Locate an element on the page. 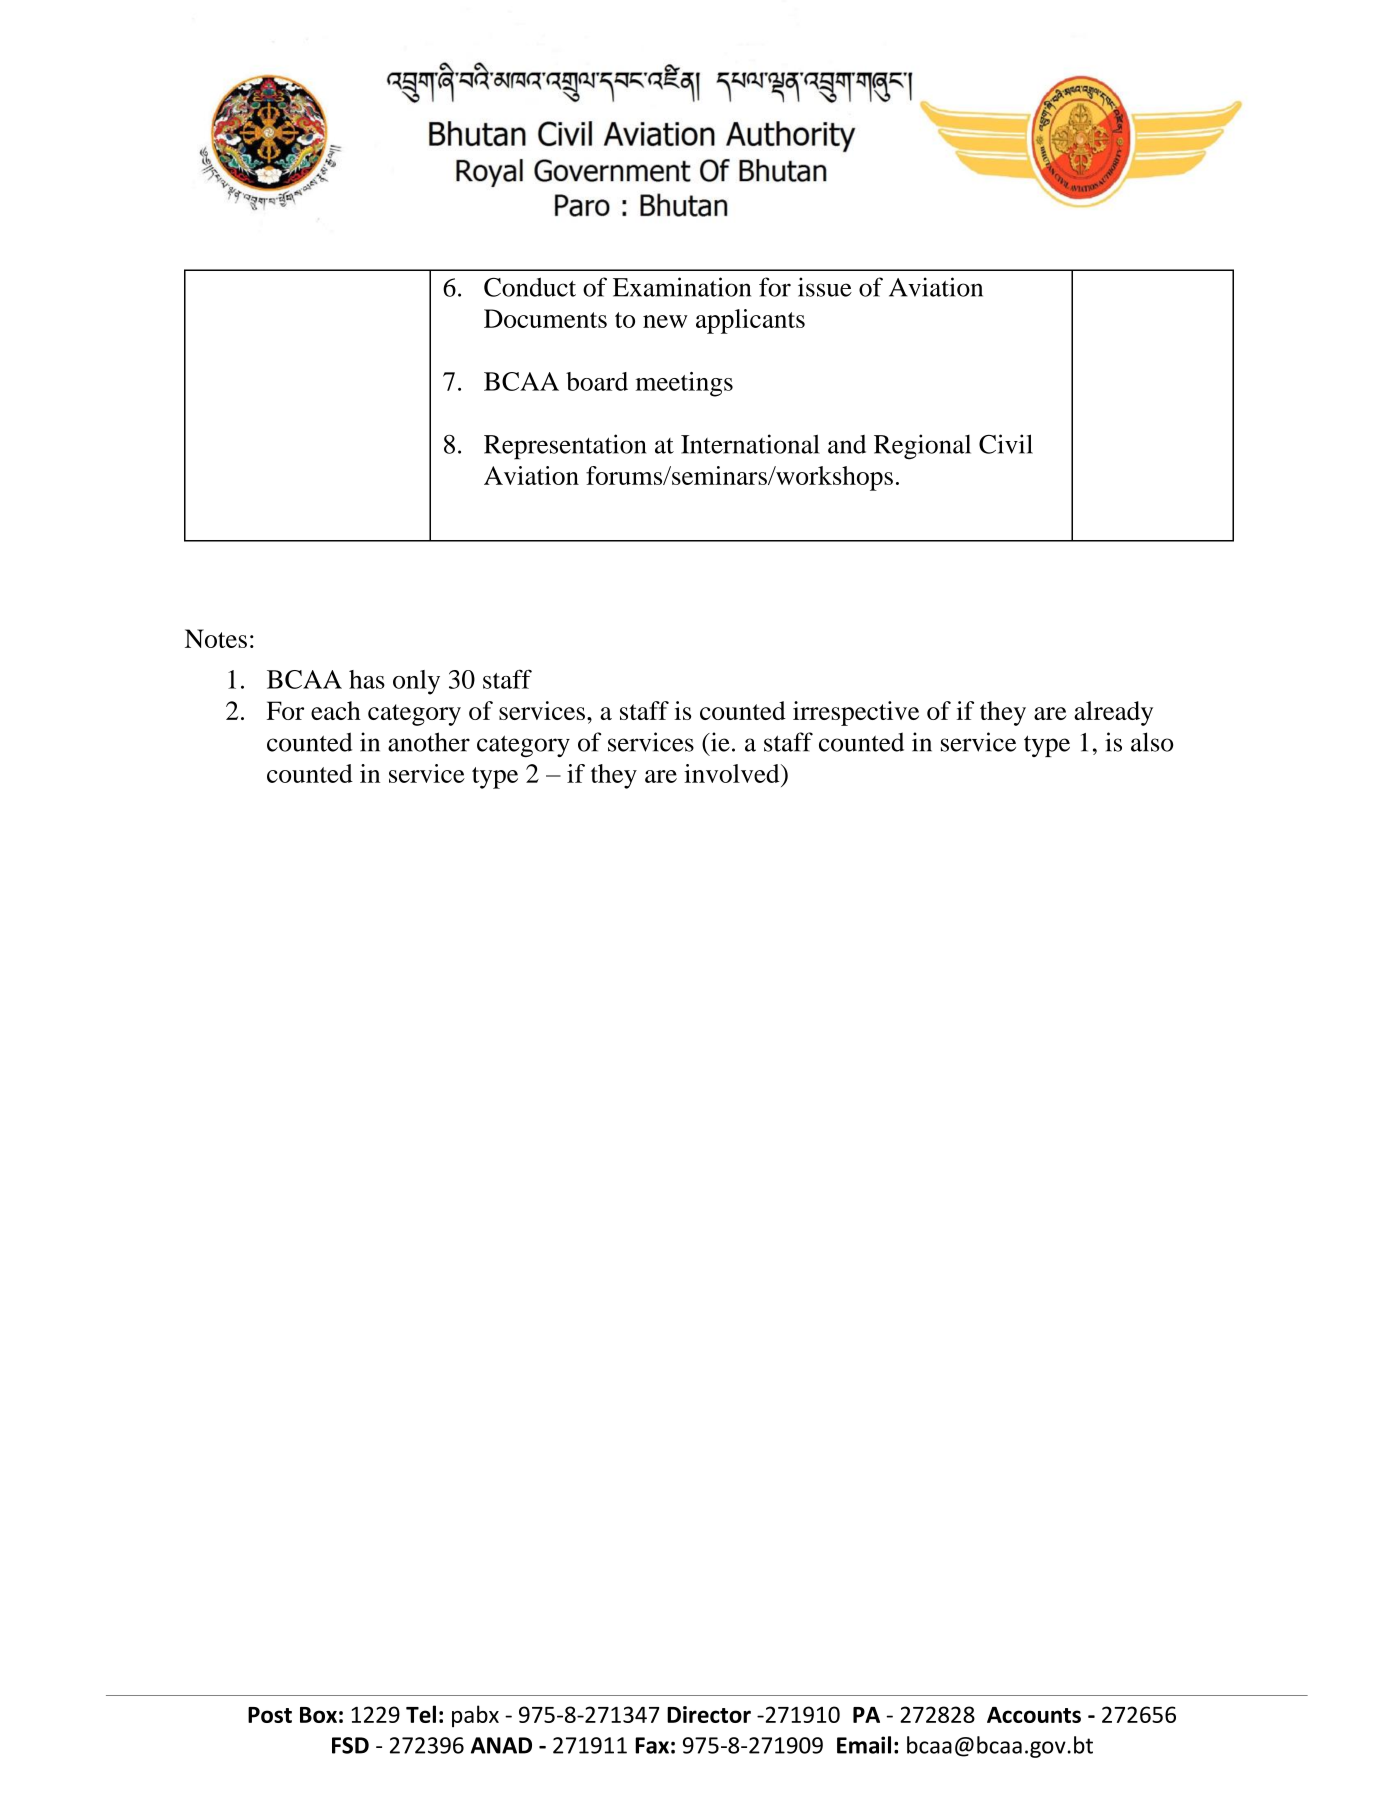  also is located at coordinates (1152, 742).
